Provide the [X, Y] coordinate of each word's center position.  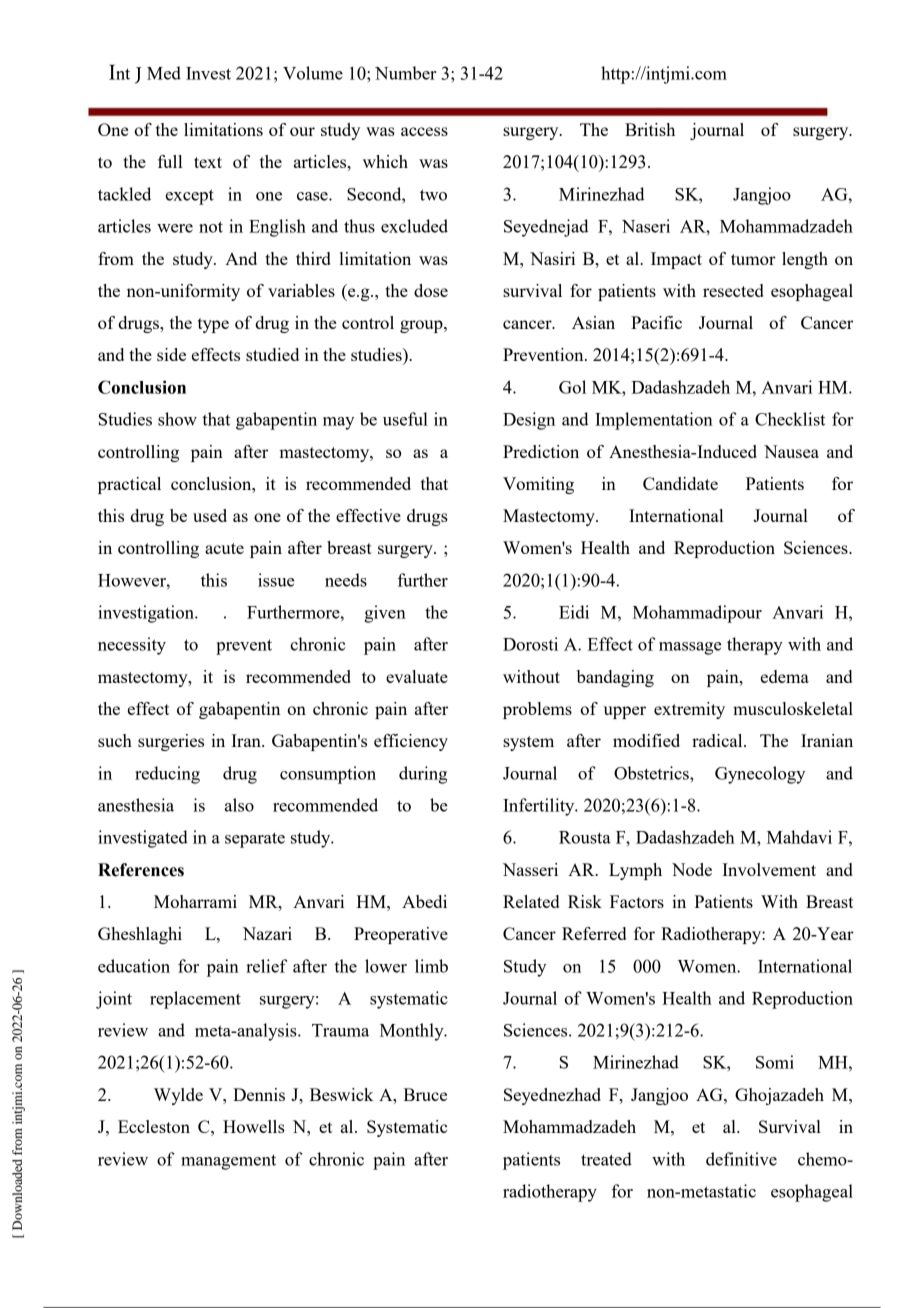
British [650, 129]
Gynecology [760, 775]
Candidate [680, 483]
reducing [167, 775]
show [177, 419]
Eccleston [154, 1126]
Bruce [425, 1094]
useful [405, 419]
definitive [741, 1159]
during [423, 775]
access [424, 131]
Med [164, 73]
